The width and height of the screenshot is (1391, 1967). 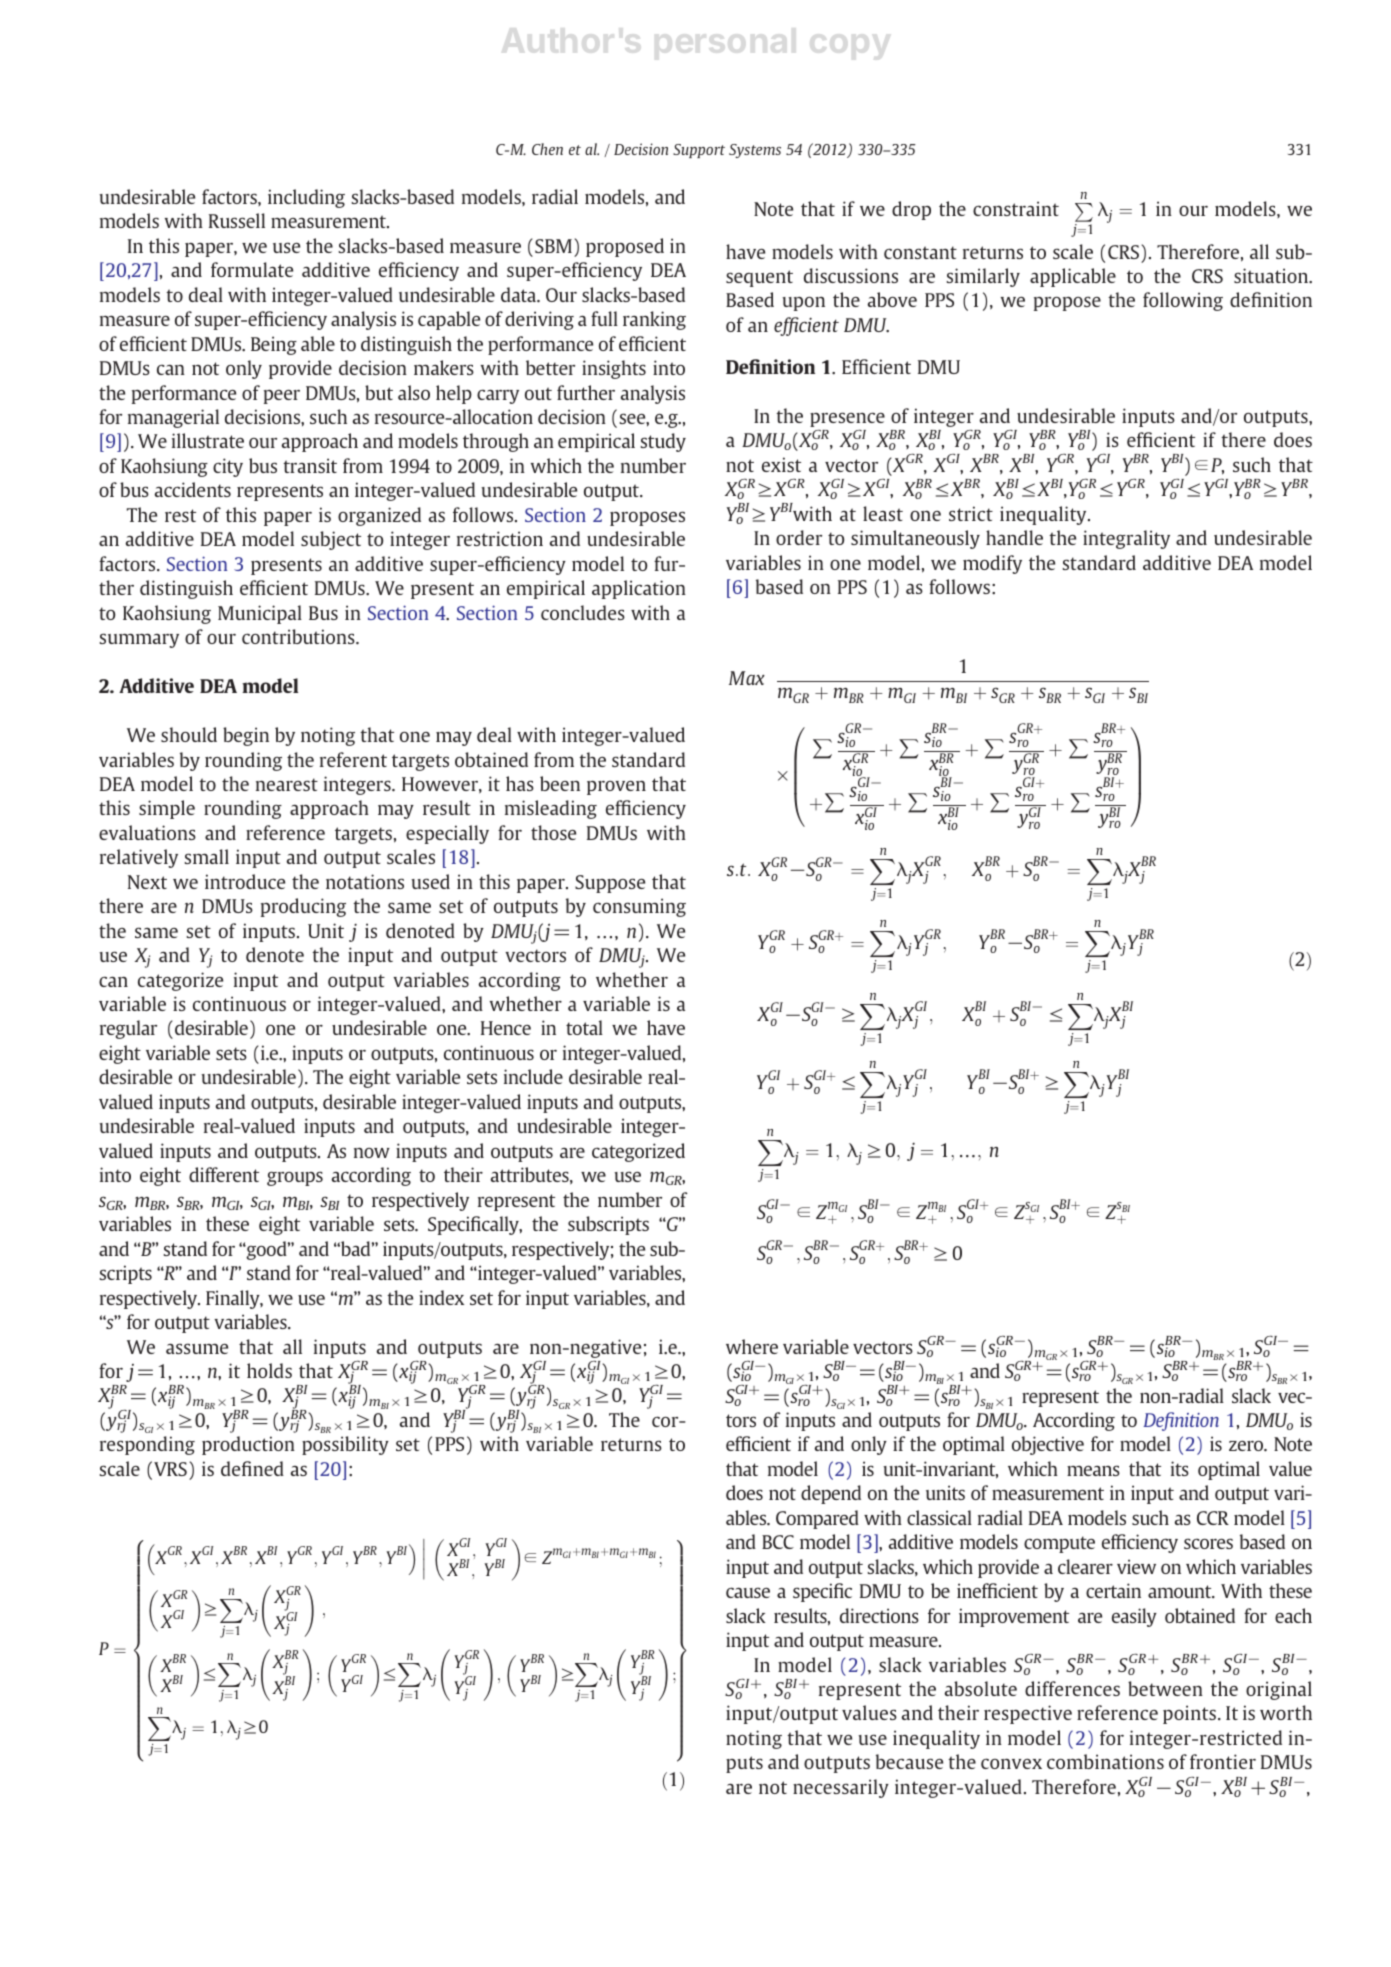 I want to click on Support, so click(x=699, y=151).
